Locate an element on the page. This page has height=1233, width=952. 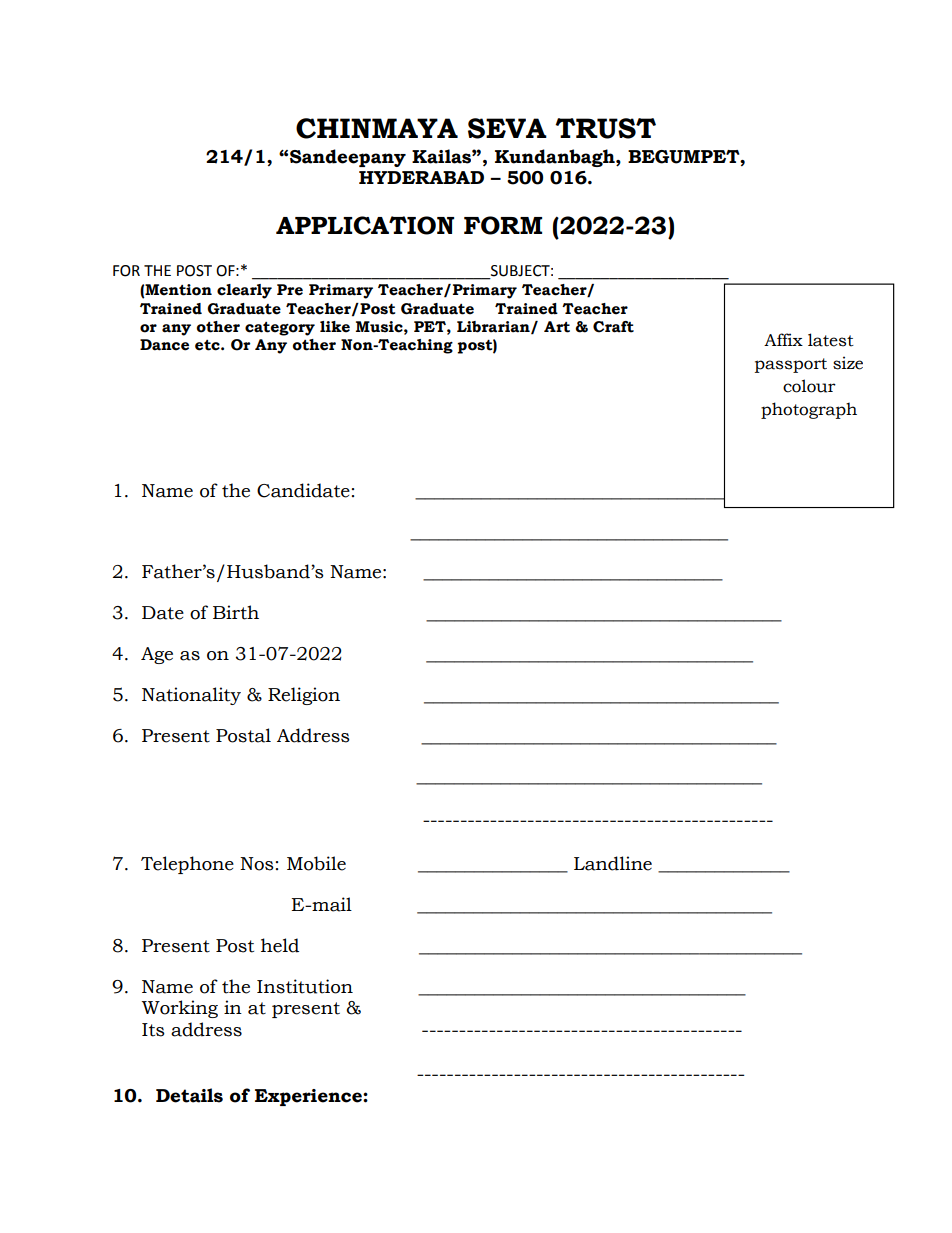
Religion is located at coordinates (304, 696).
